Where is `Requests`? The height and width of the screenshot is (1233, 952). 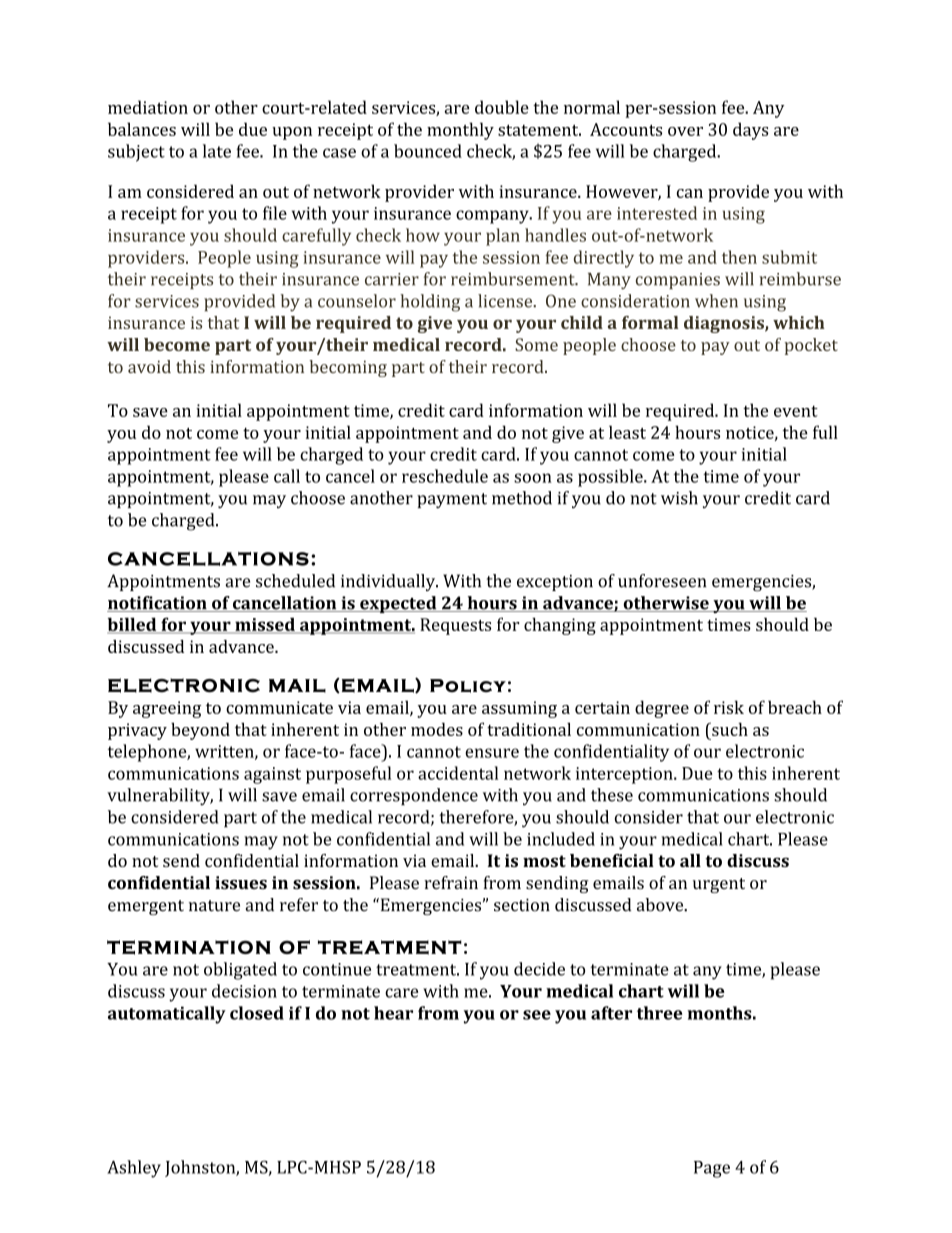
Requests is located at coordinates (455, 626).
